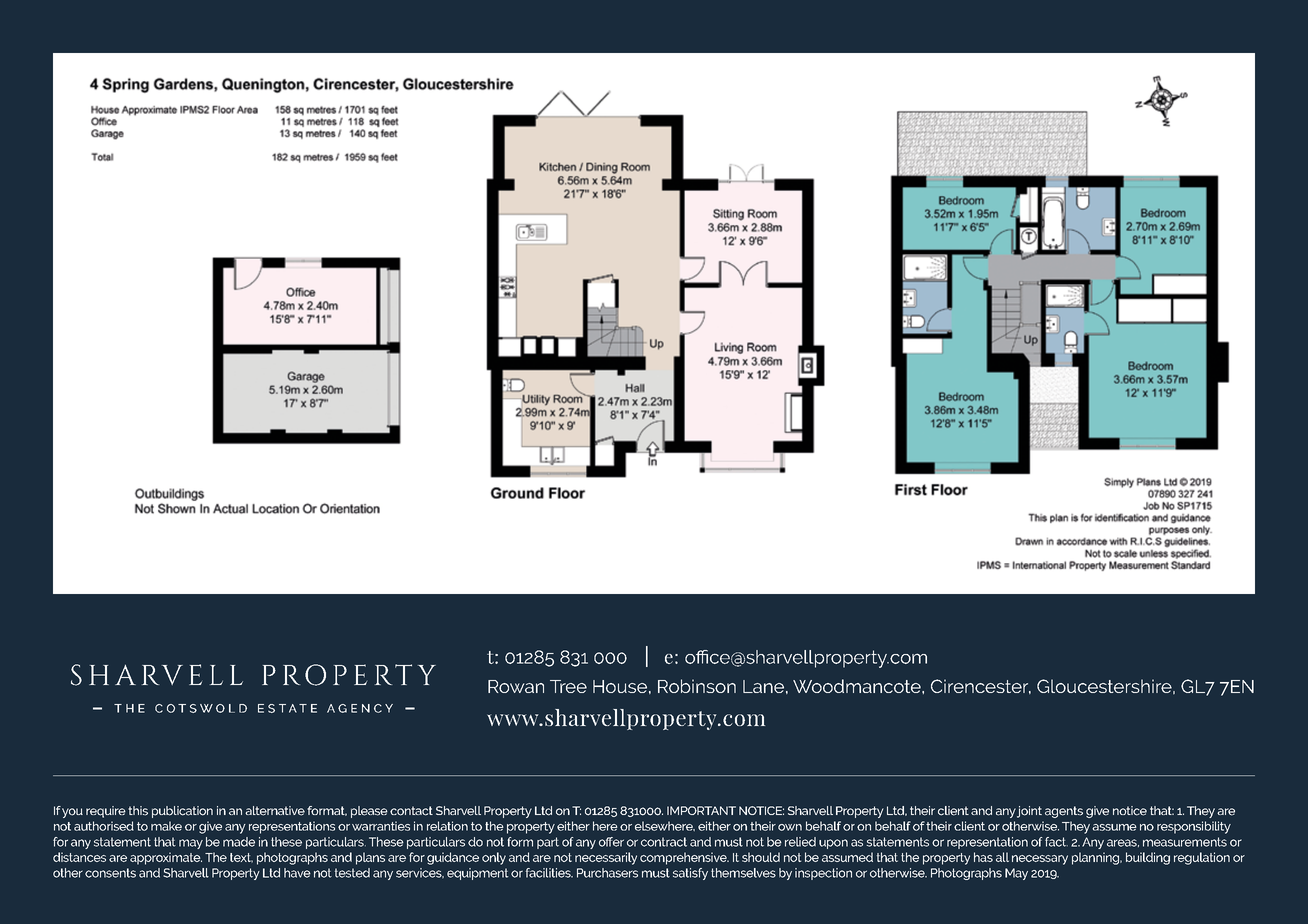  I want to click on have, so click(297, 873).
